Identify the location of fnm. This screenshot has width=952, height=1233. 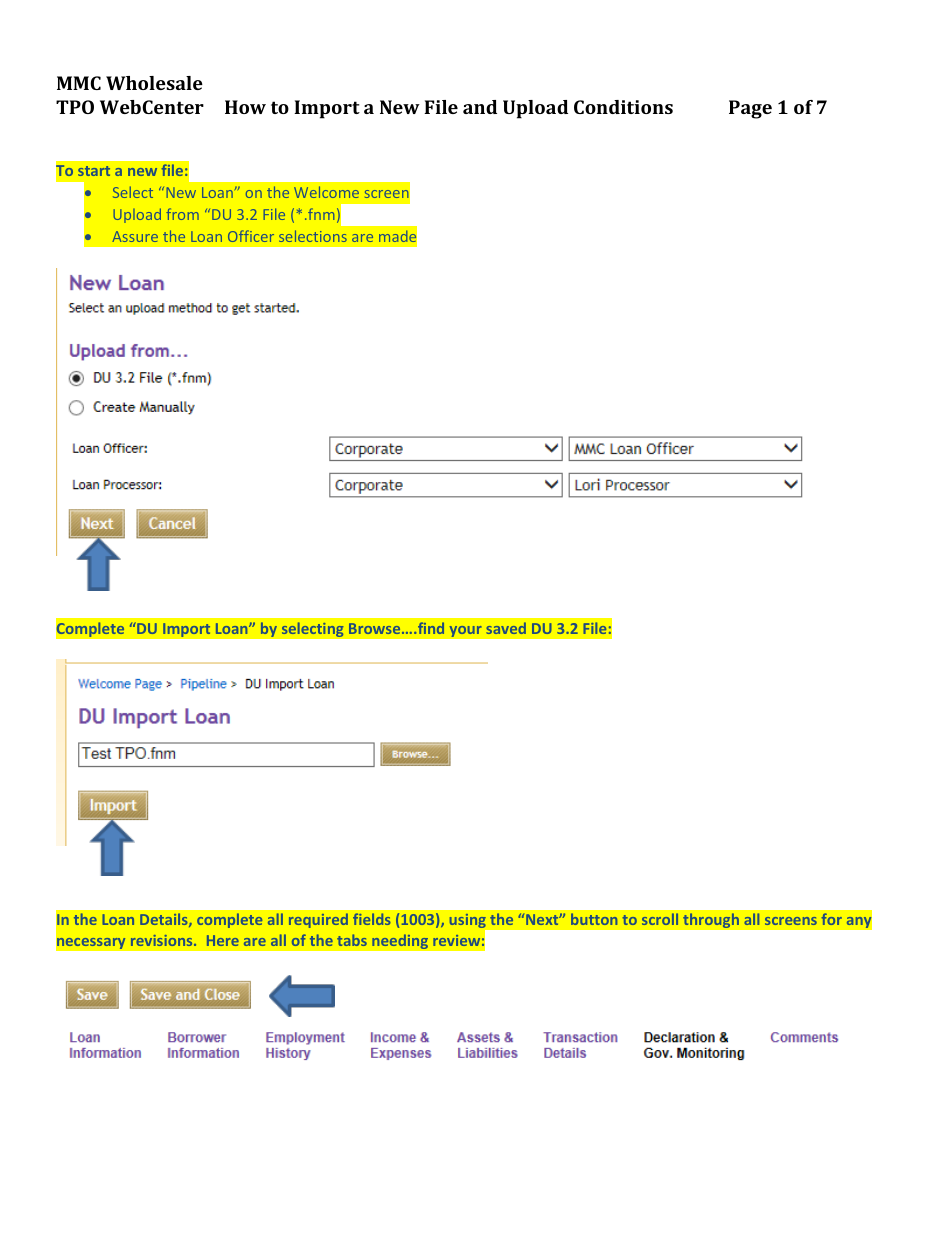
(321, 214).
